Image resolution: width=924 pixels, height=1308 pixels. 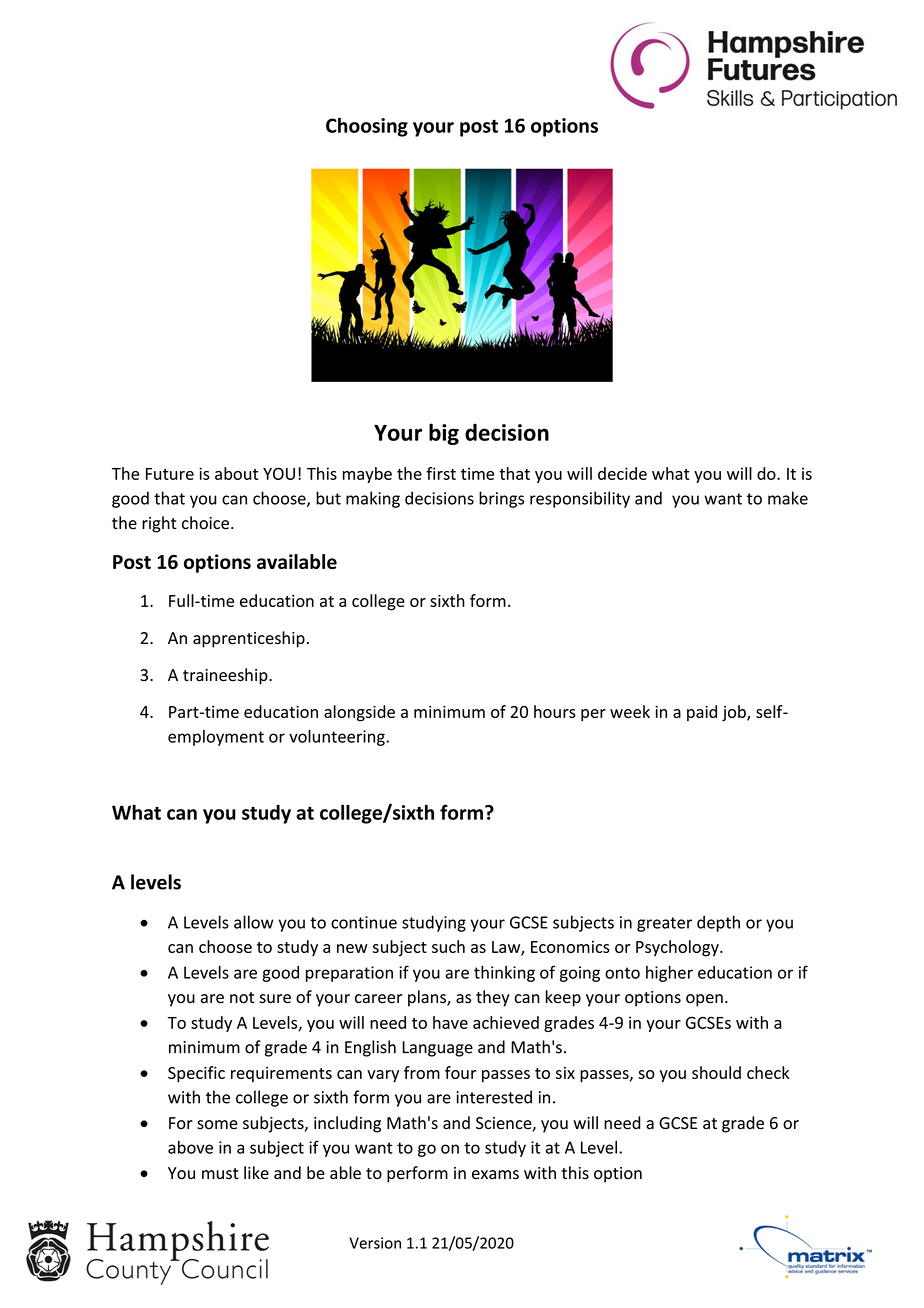 What do you see at coordinates (236, 473) in the screenshot?
I see `about` at bounding box center [236, 473].
